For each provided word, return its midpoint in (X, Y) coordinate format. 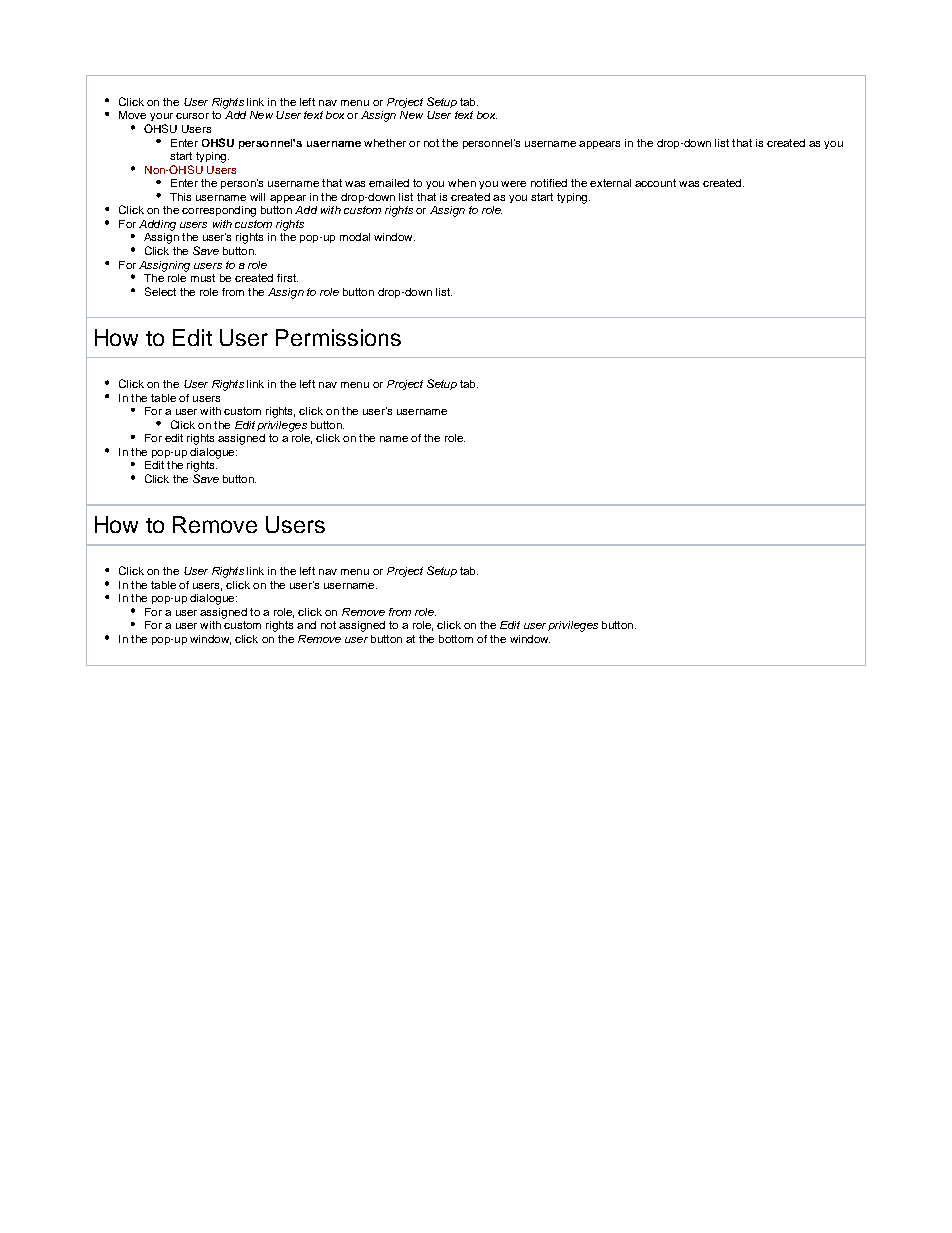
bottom (456, 639)
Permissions (338, 337)
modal (355, 237)
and (306, 625)
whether (385, 143)
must (203, 278)
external (610, 183)
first (287, 278)
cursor (192, 116)
